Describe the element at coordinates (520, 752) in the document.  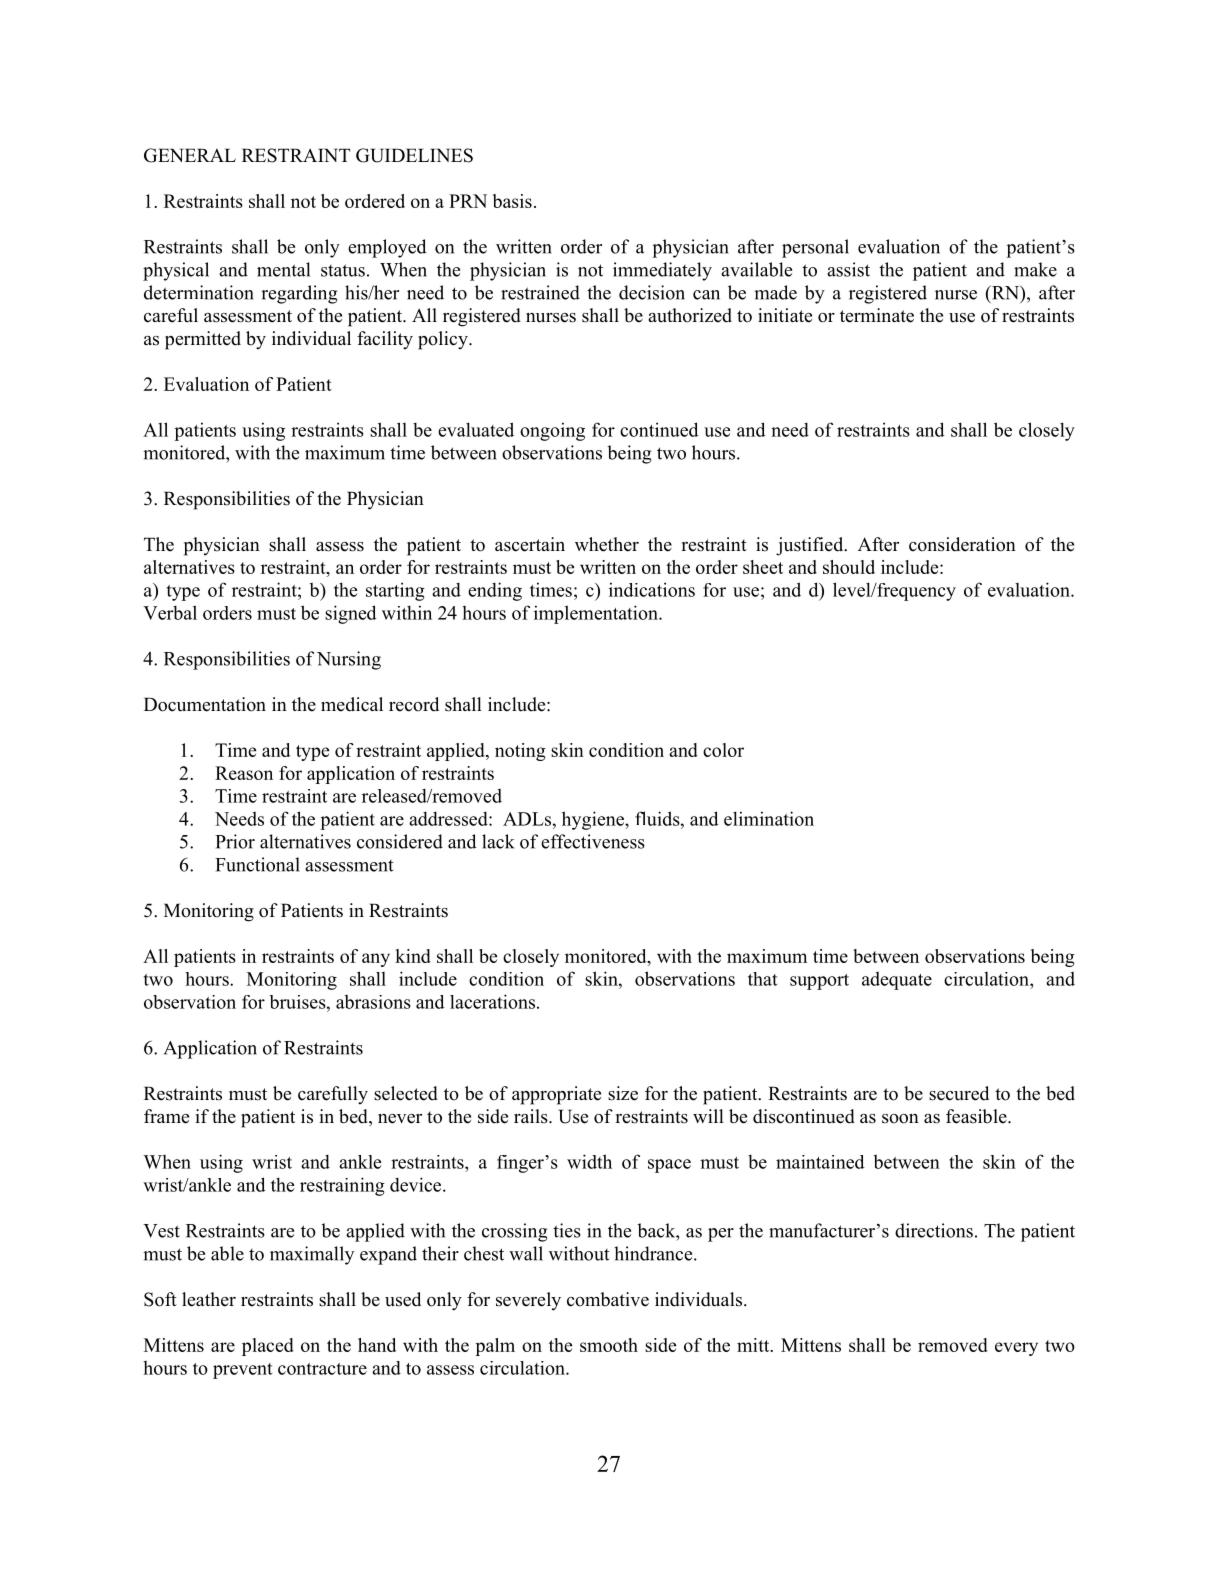
I see `noting` at that location.
